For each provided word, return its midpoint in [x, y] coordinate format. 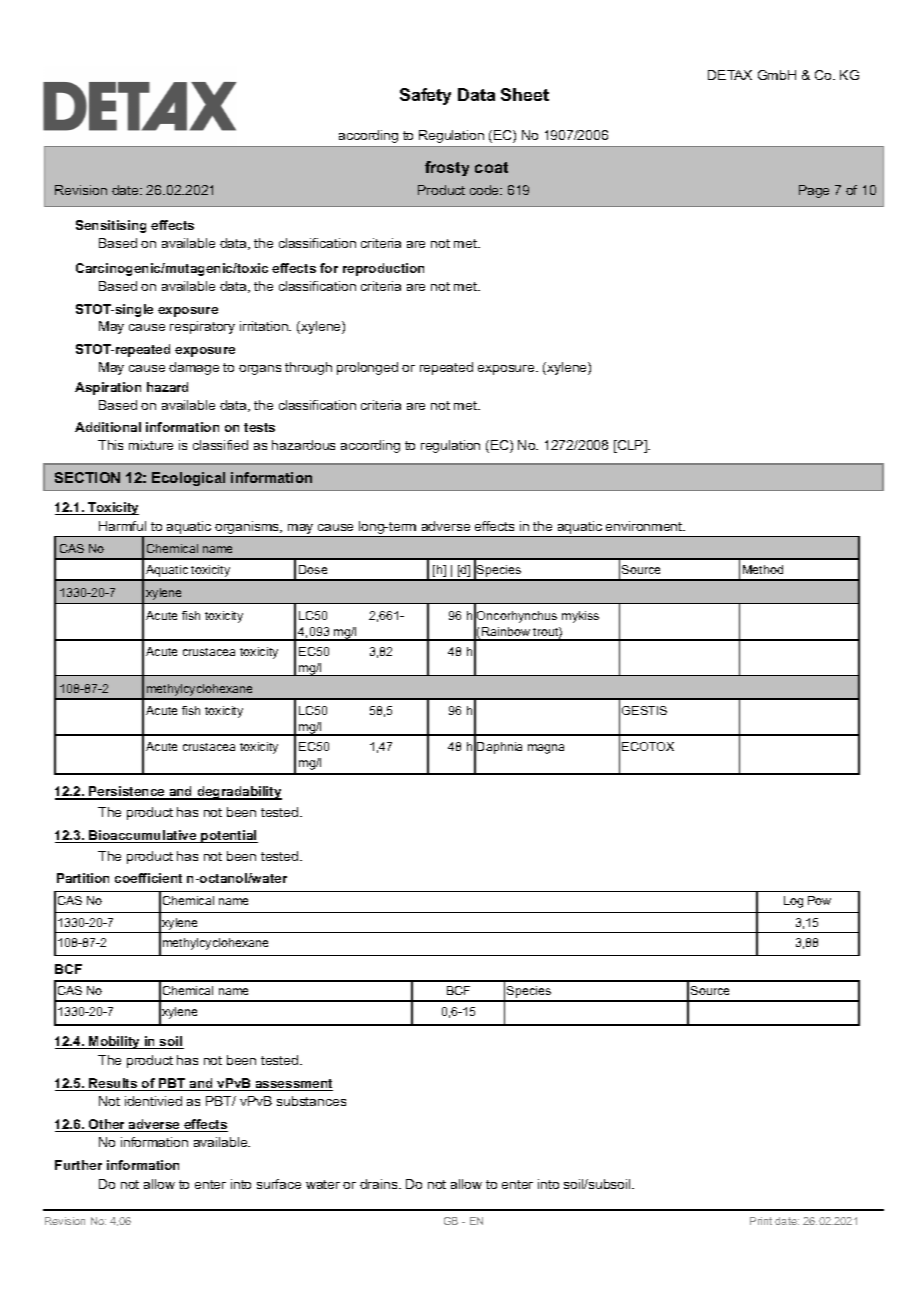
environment [645, 526]
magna [546, 749]
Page [814, 191]
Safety [425, 96]
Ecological [188, 479]
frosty [447, 168]
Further [78, 1165]
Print [761, 1221]
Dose [313, 569]
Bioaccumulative [143, 836]
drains [380, 1184]
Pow [819, 900]
